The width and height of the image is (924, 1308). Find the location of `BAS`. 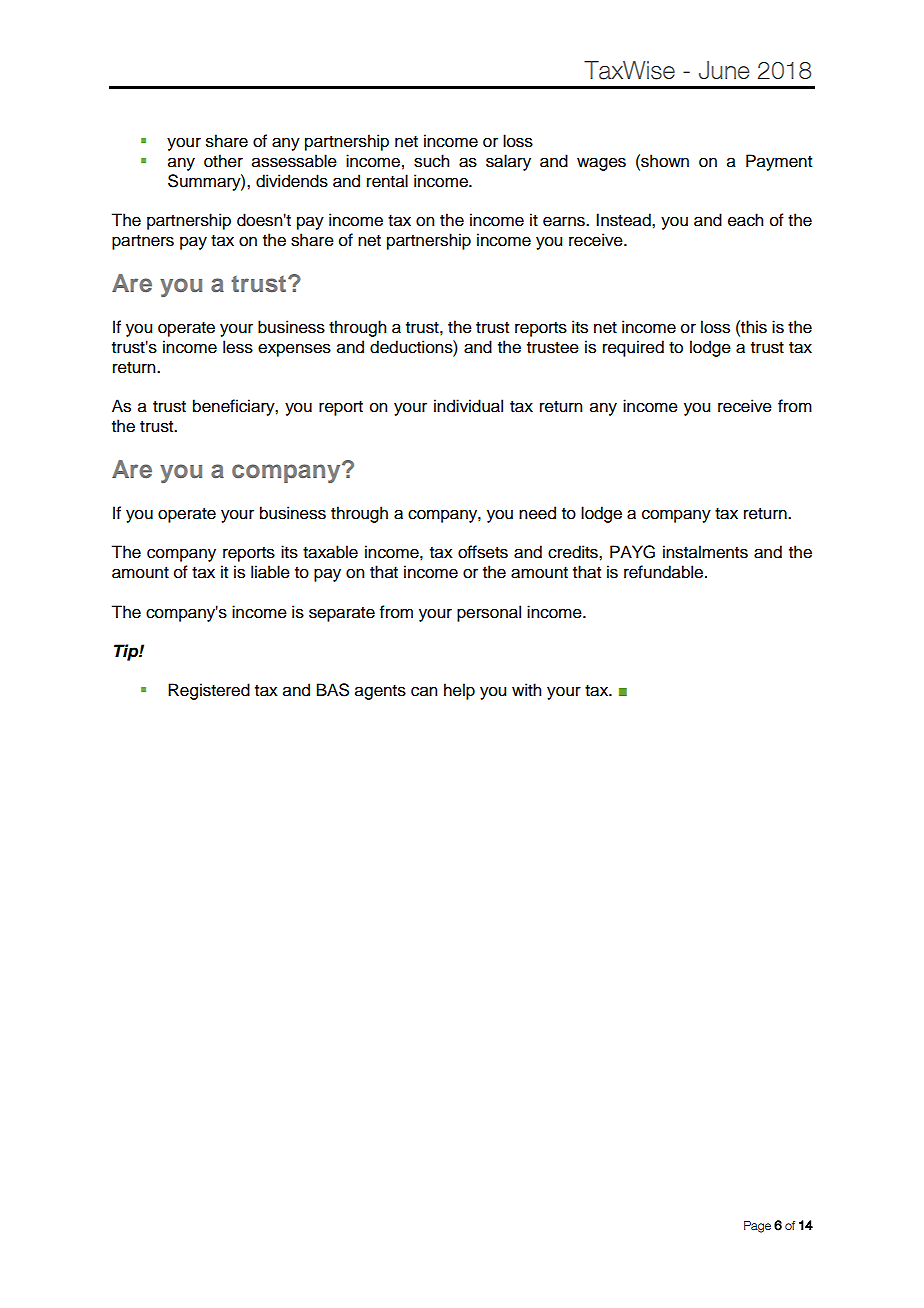

BAS is located at coordinates (333, 690).
